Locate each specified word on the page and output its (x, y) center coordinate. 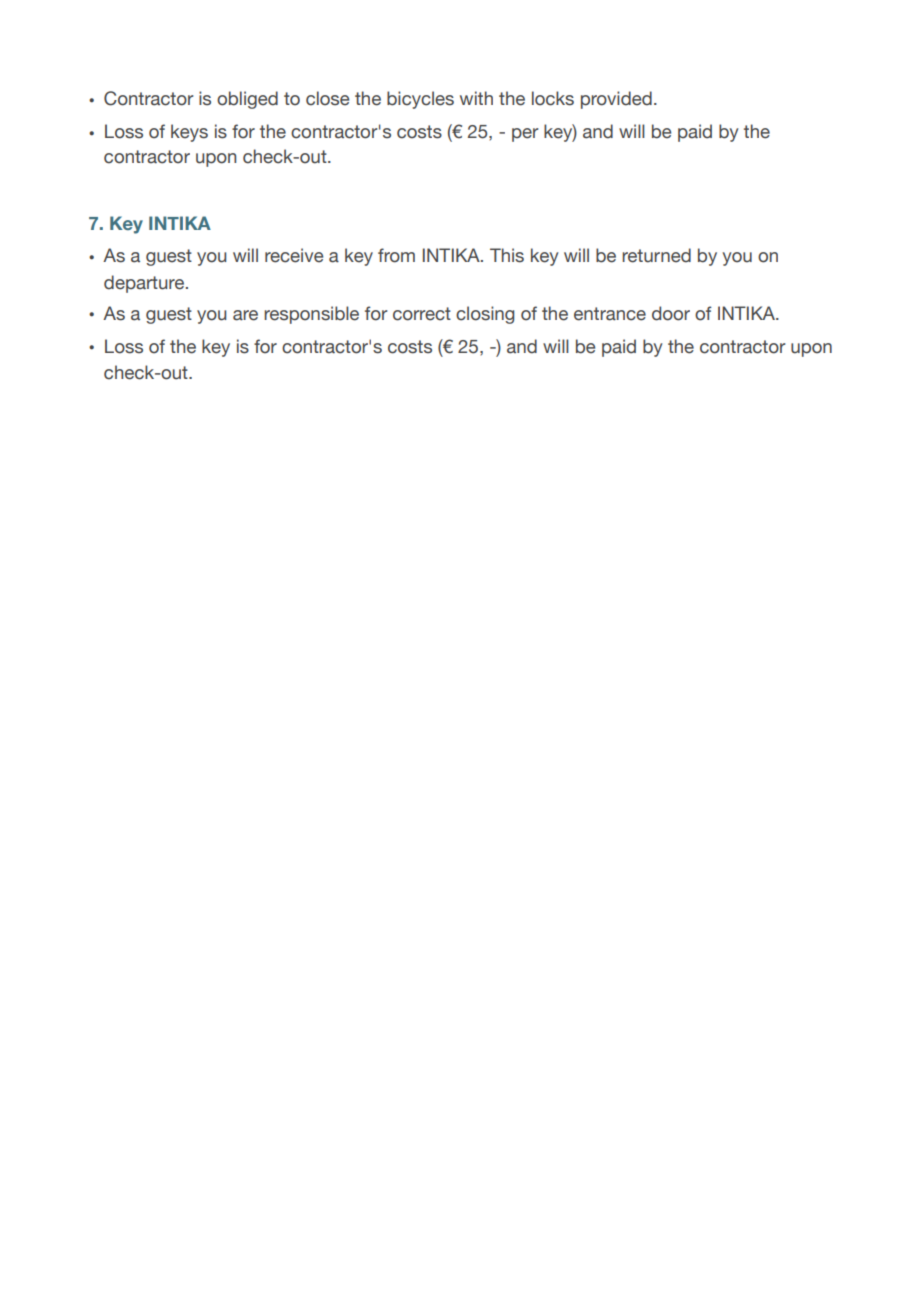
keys (189, 133)
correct (422, 314)
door (671, 313)
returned (656, 255)
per (525, 135)
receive (294, 255)
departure (144, 284)
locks (553, 98)
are (245, 315)
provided (616, 100)
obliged (247, 100)
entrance (610, 314)
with (476, 98)
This (507, 255)
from (396, 255)
